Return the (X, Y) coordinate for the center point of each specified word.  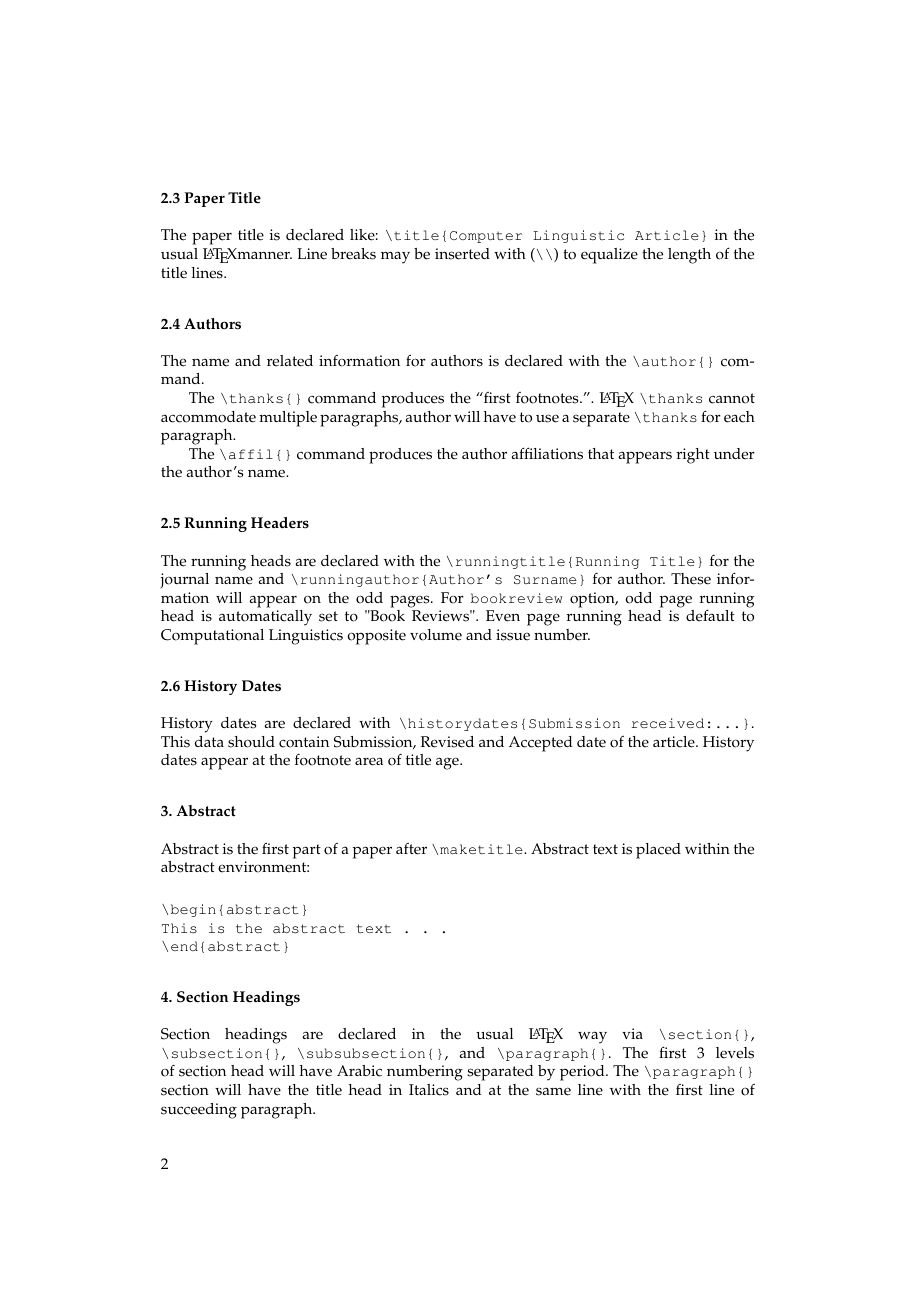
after (411, 849)
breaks (353, 254)
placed (658, 851)
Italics (429, 1090)
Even (503, 616)
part (307, 851)
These (691, 579)
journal (184, 581)
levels (735, 1053)
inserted (462, 254)
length (689, 256)
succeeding (199, 1111)
